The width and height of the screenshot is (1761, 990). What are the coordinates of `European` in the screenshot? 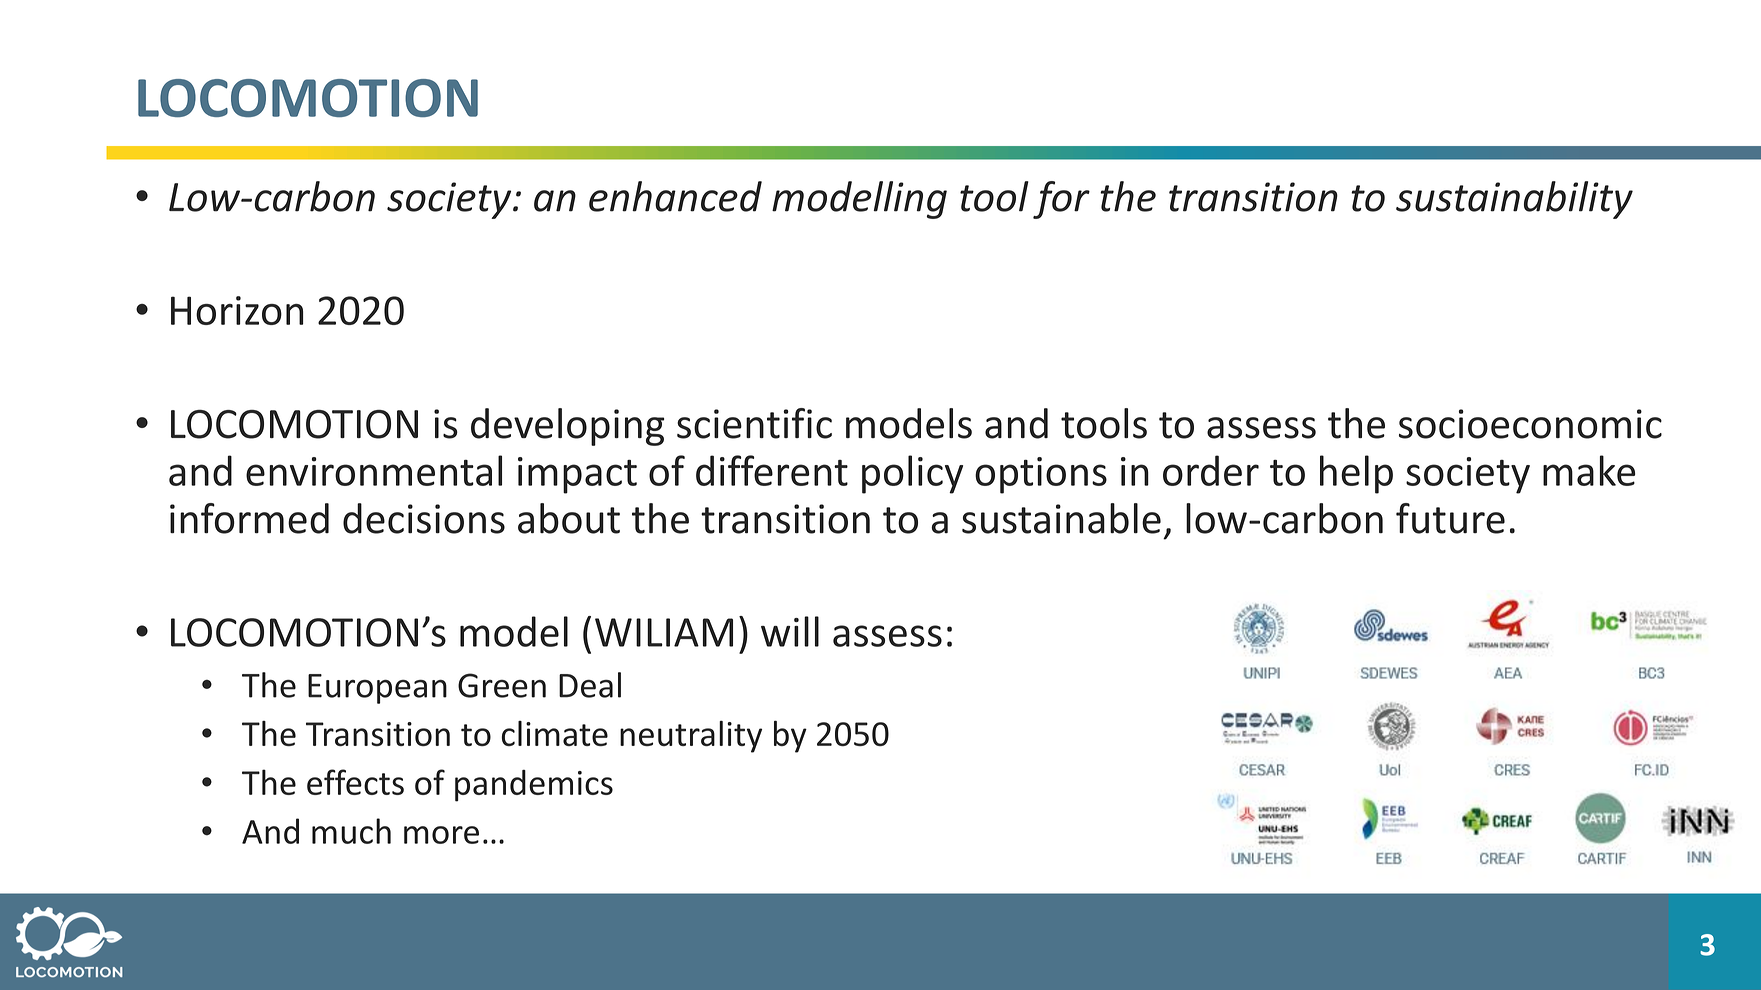 It's located at (377, 689).
